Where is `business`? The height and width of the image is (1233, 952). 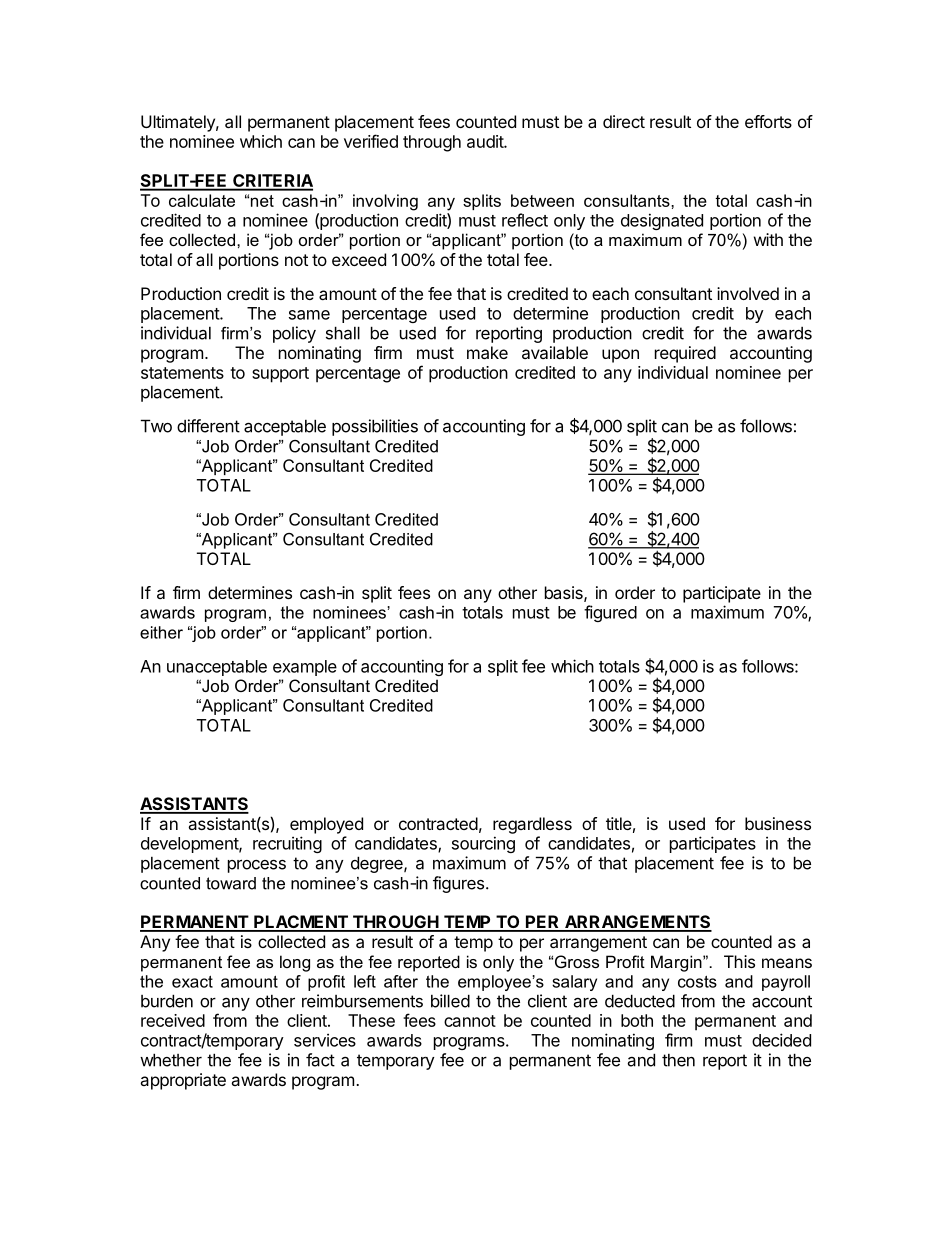 business is located at coordinates (778, 823).
